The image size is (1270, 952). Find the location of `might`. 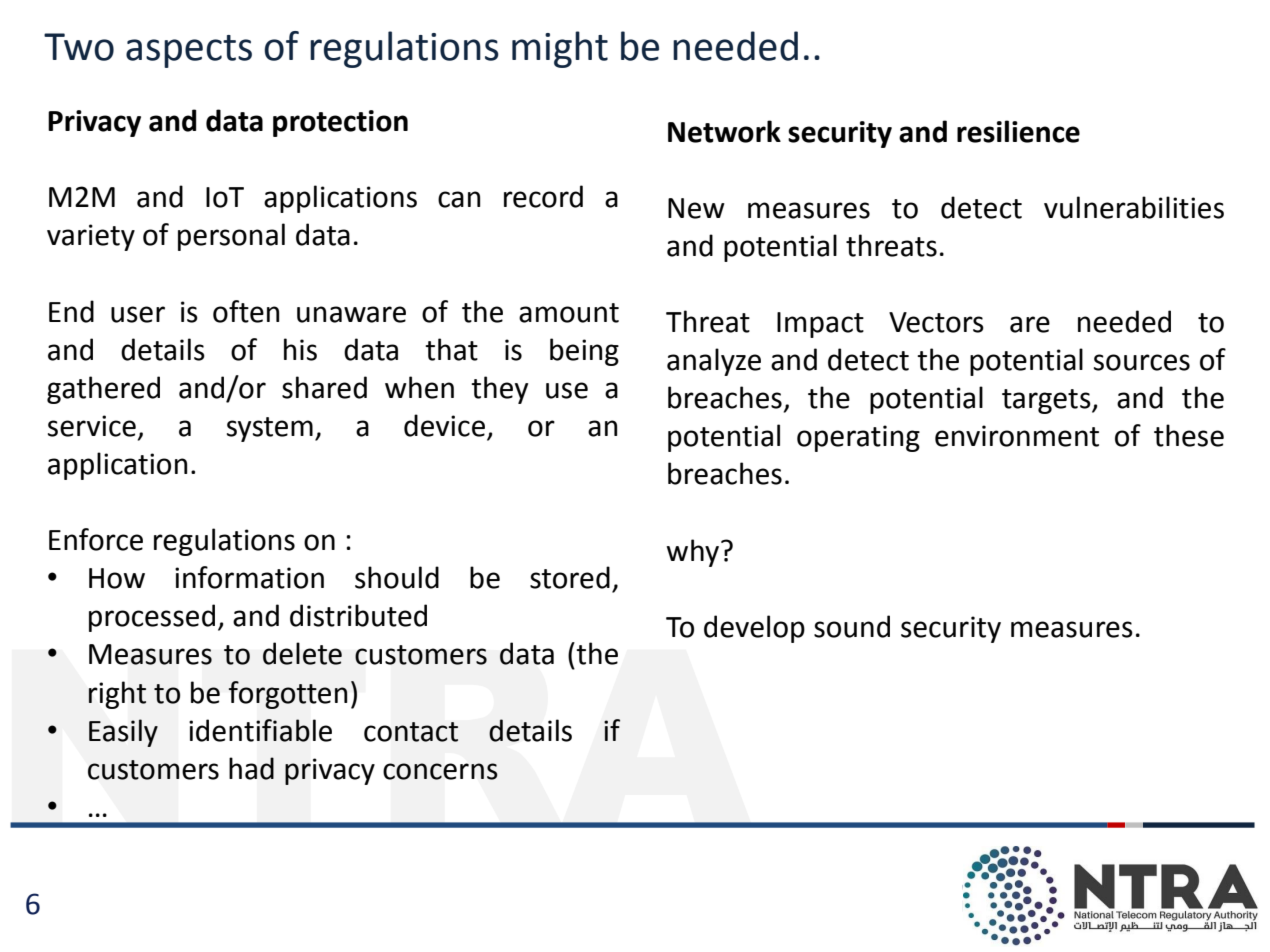

might is located at coordinates (560, 49).
